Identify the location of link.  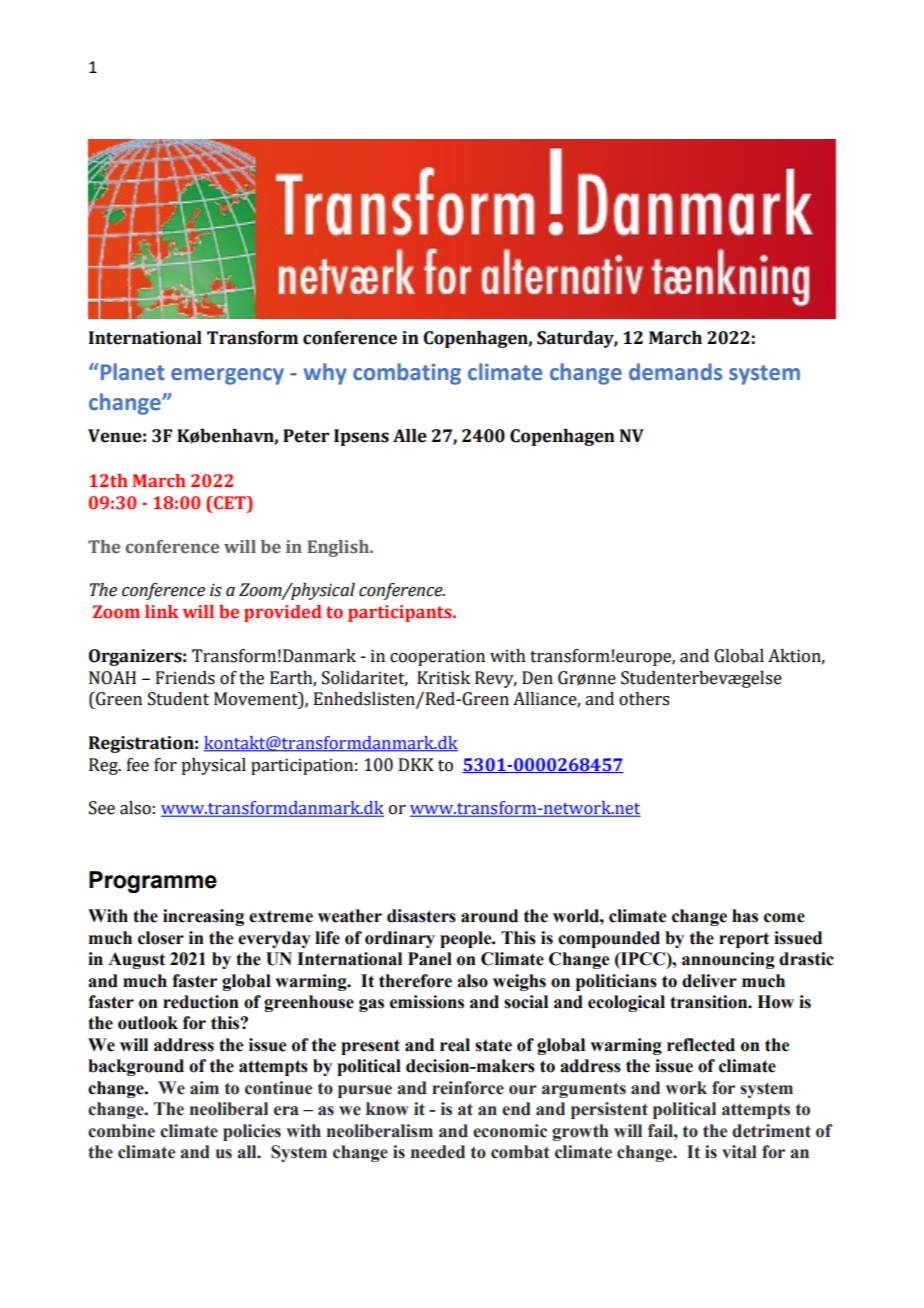
(162, 611).
